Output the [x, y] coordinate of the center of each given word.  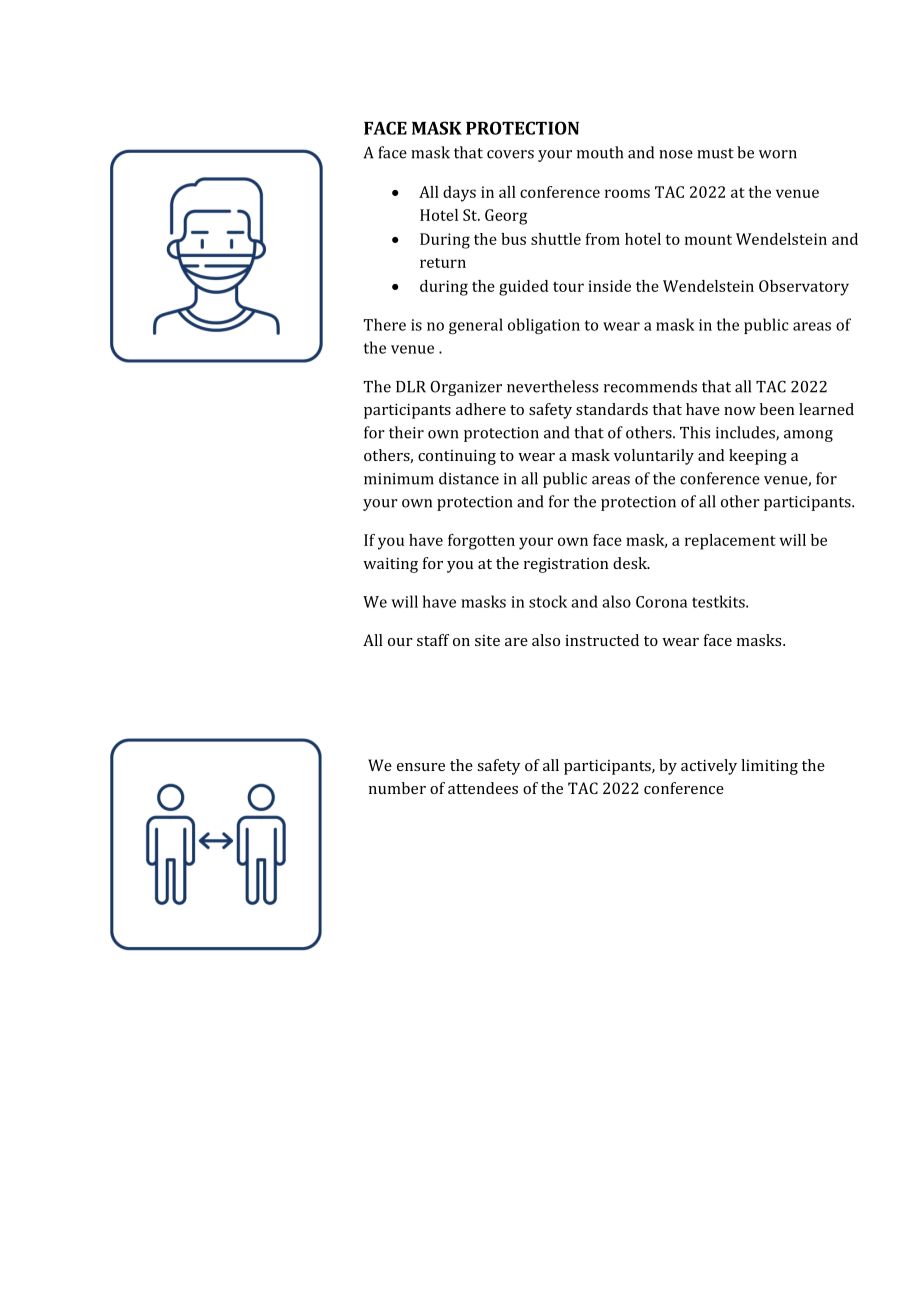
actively [709, 767]
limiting [769, 767]
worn [778, 154]
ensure [421, 767]
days [459, 194]
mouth [600, 152]
